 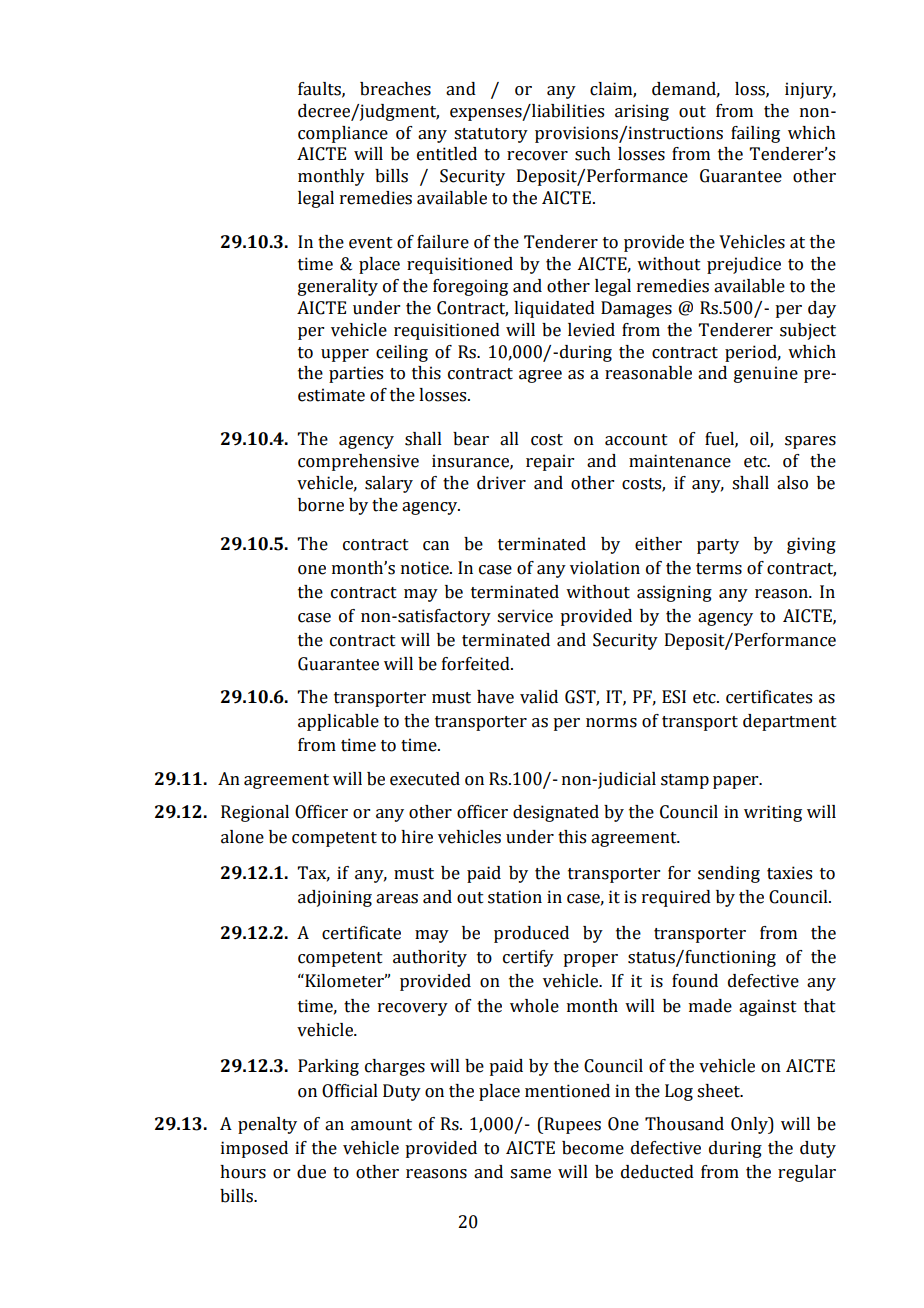 I want to click on party, so click(x=718, y=546).
